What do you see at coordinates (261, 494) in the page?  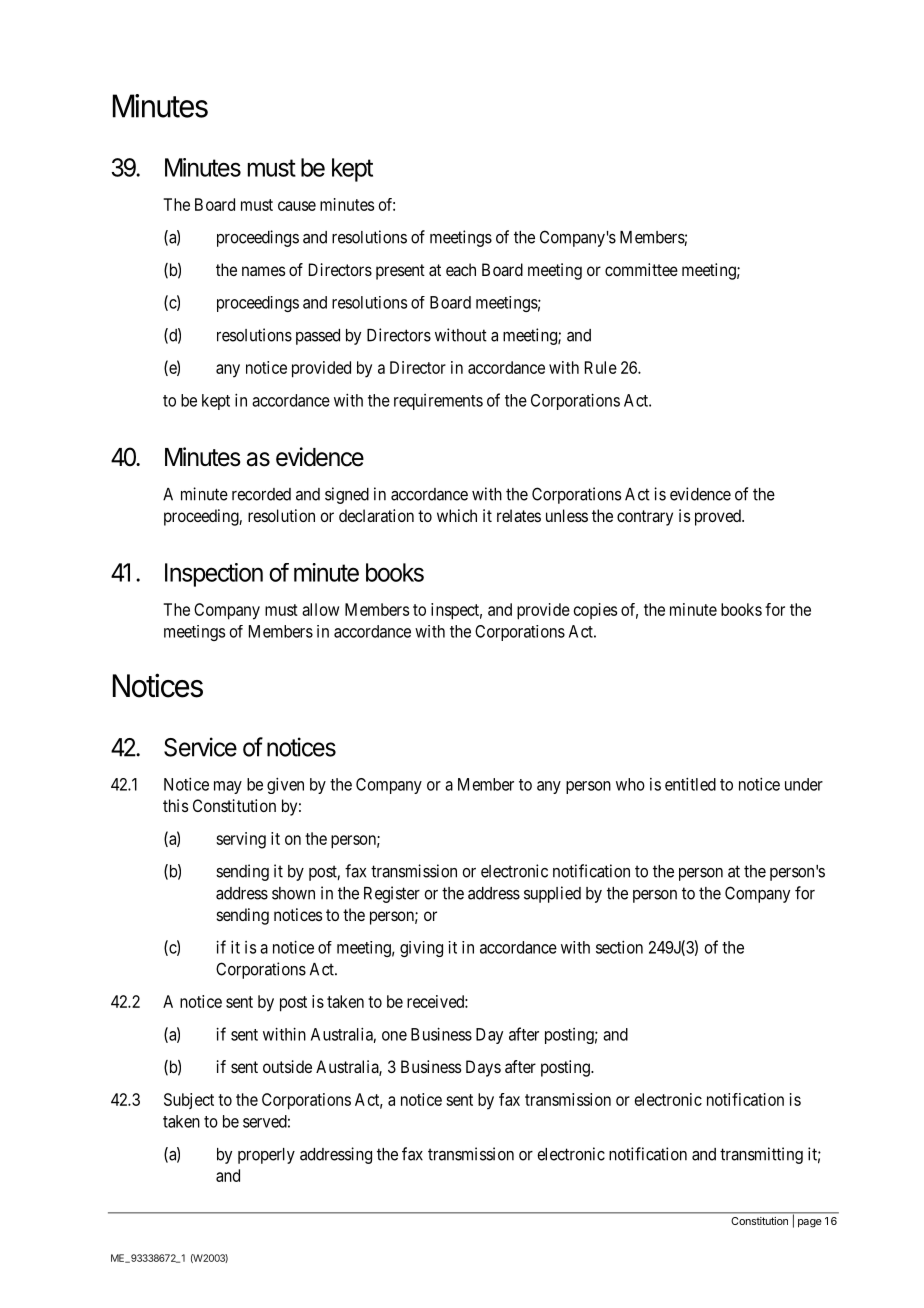 I see `recorded` at bounding box center [261, 494].
